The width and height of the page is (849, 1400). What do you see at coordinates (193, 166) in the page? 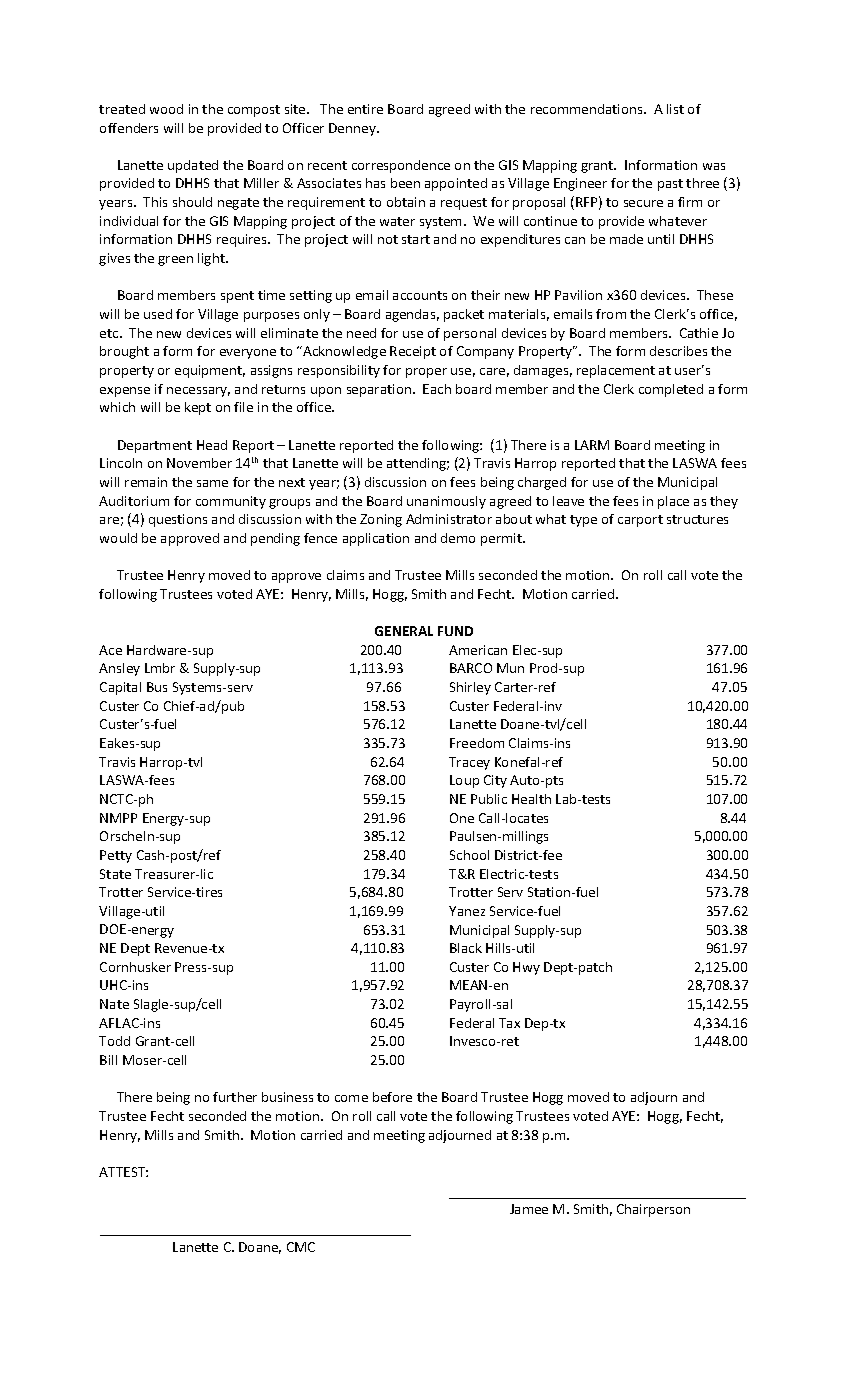
I see `updated` at bounding box center [193, 166].
